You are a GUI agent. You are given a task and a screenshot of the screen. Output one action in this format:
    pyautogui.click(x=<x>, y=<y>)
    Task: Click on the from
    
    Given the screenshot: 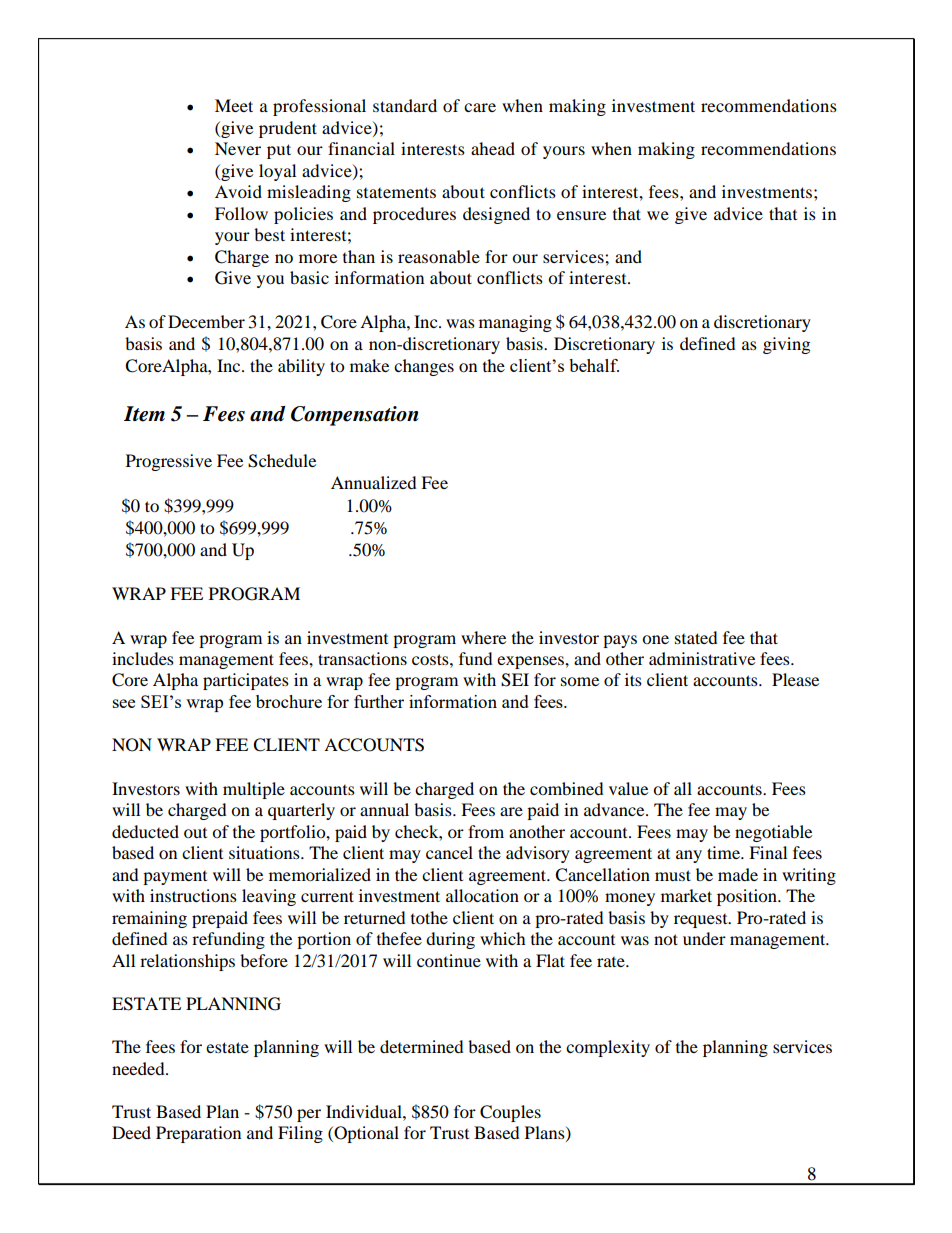 What is the action you would take?
    pyautogui.click(x=486, y=831)
